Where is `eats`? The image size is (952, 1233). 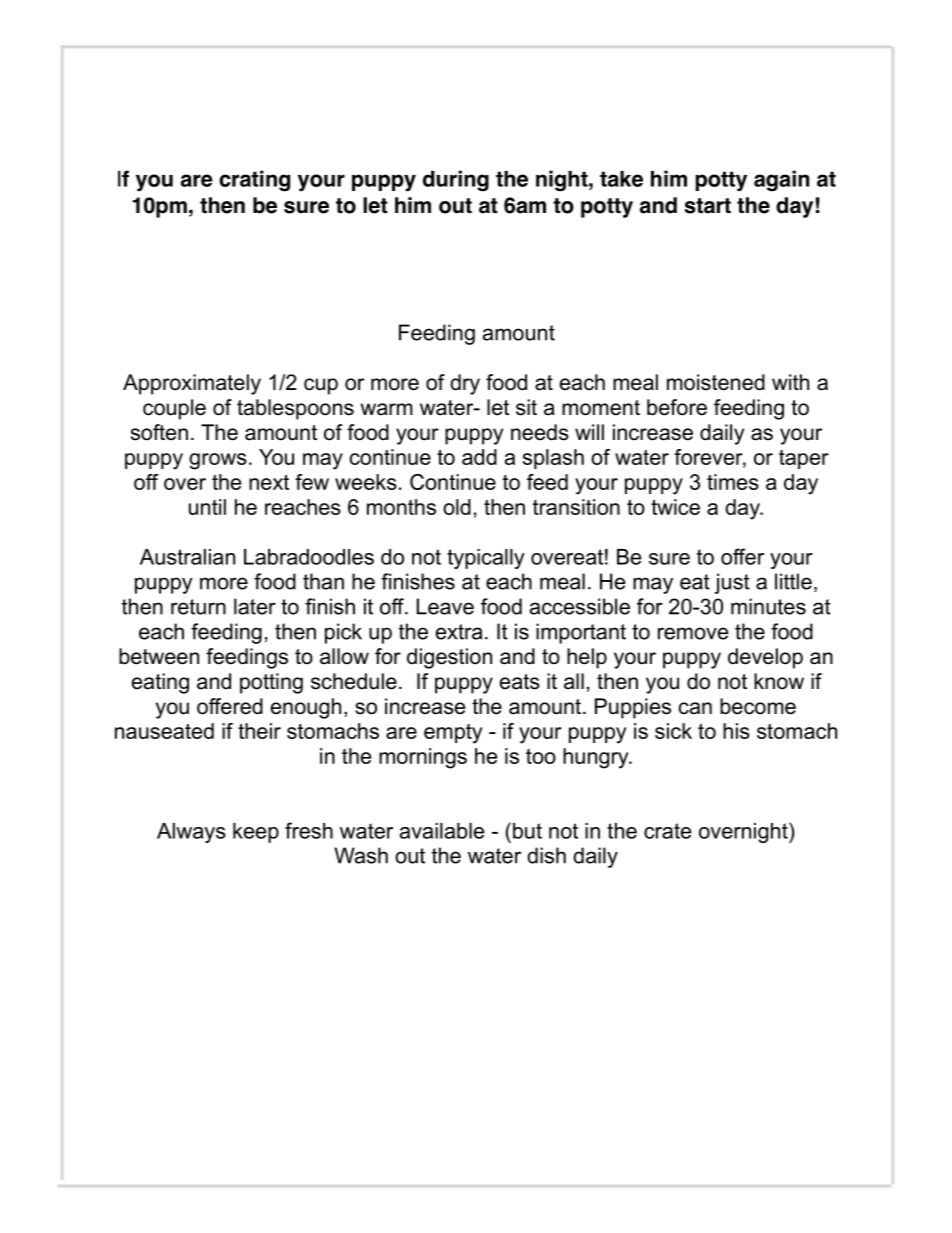
eats is located at coordinates (520, 682).
